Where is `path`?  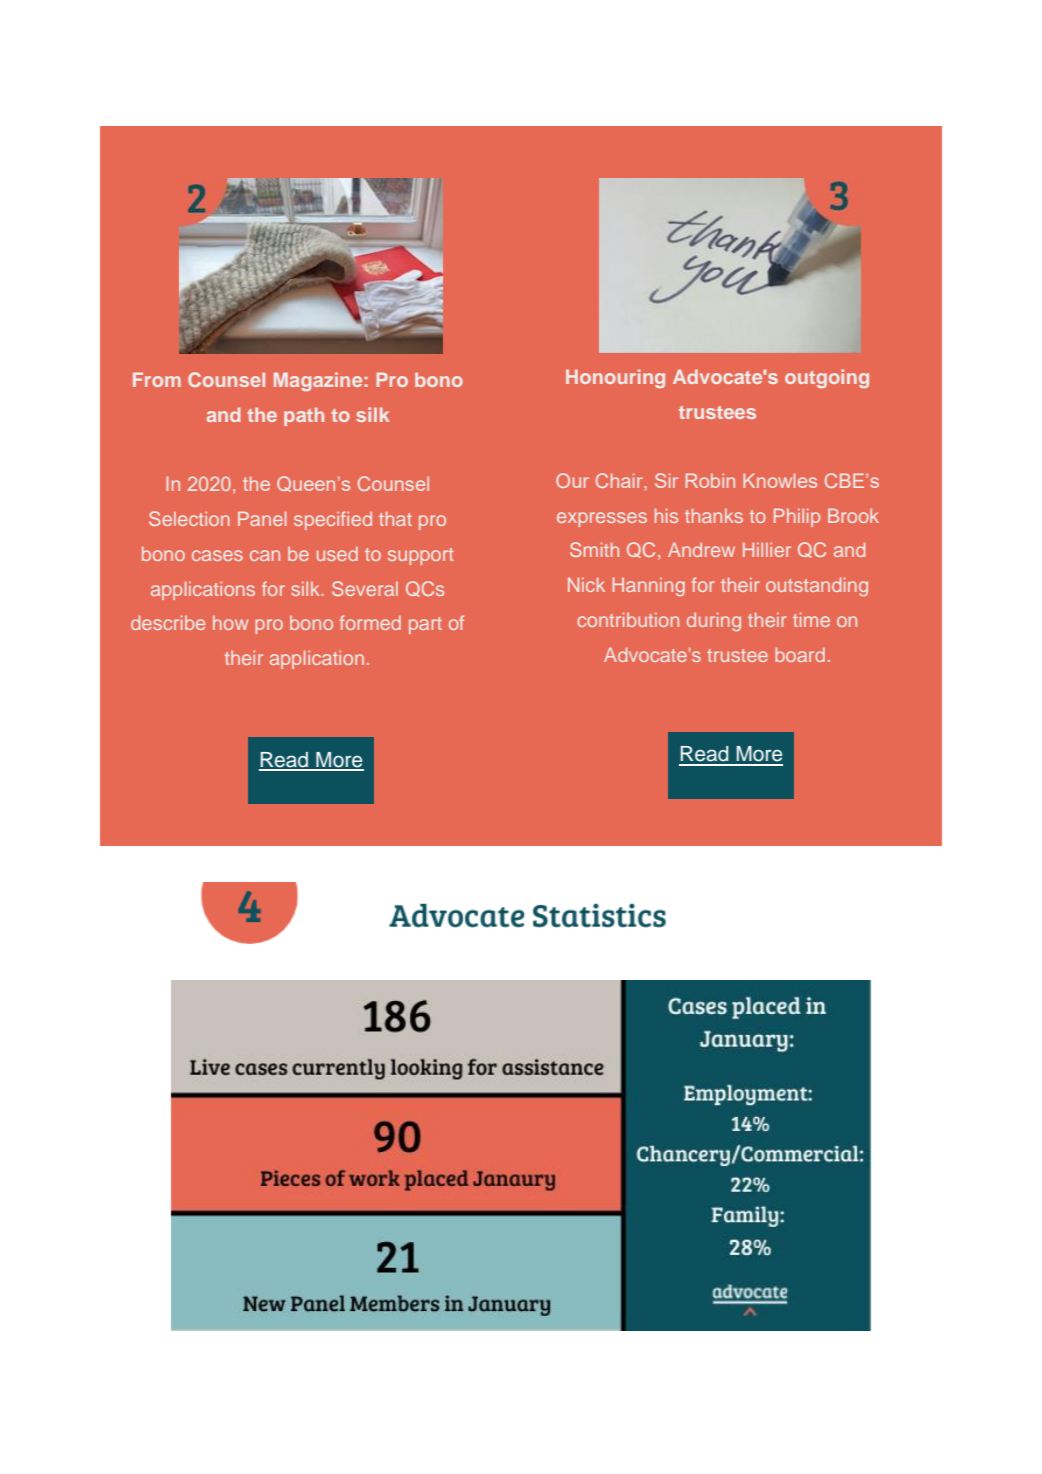 path is located at coordinates (304, 416).
